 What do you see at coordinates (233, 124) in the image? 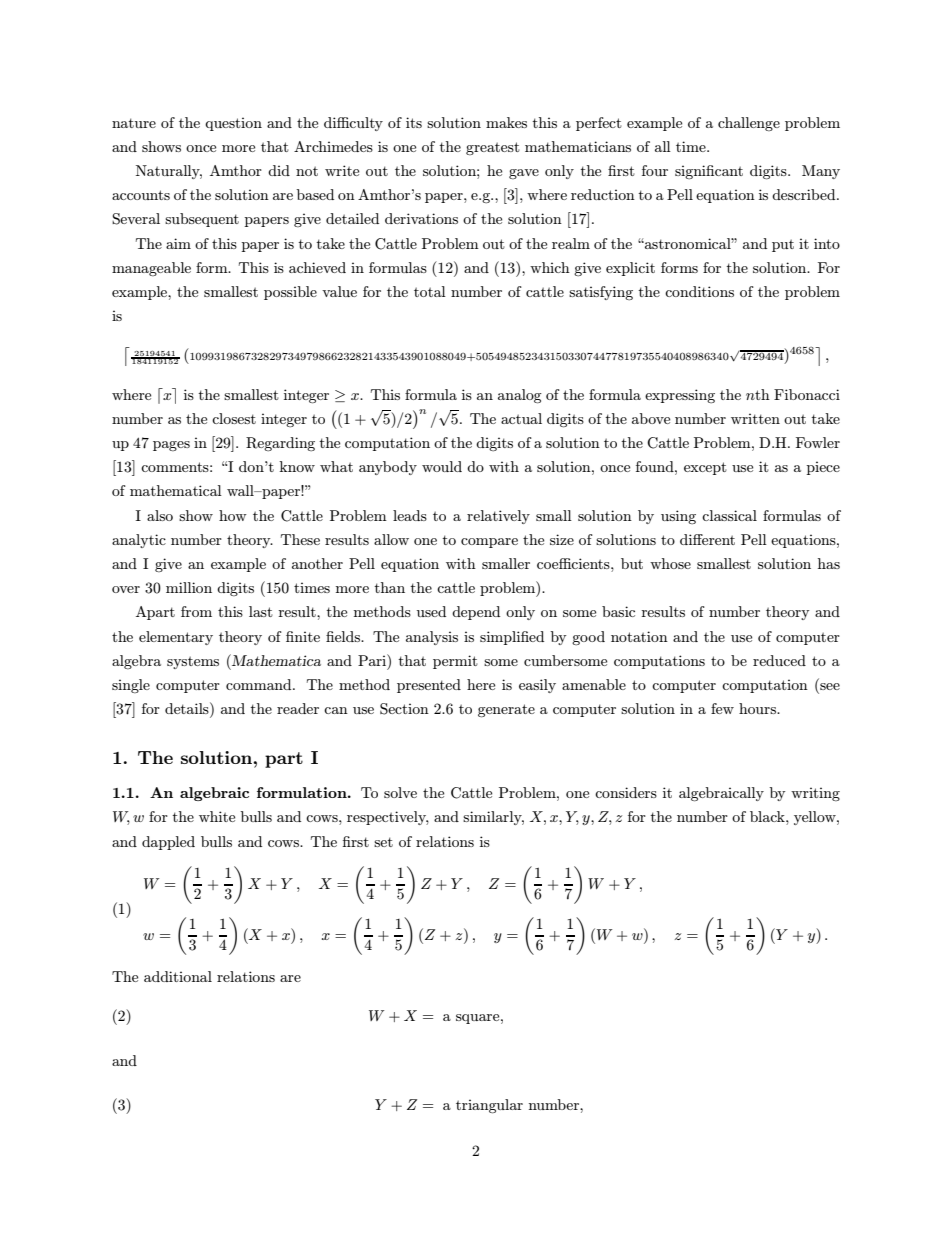
I see `question` at bounding box center [233, 124].
